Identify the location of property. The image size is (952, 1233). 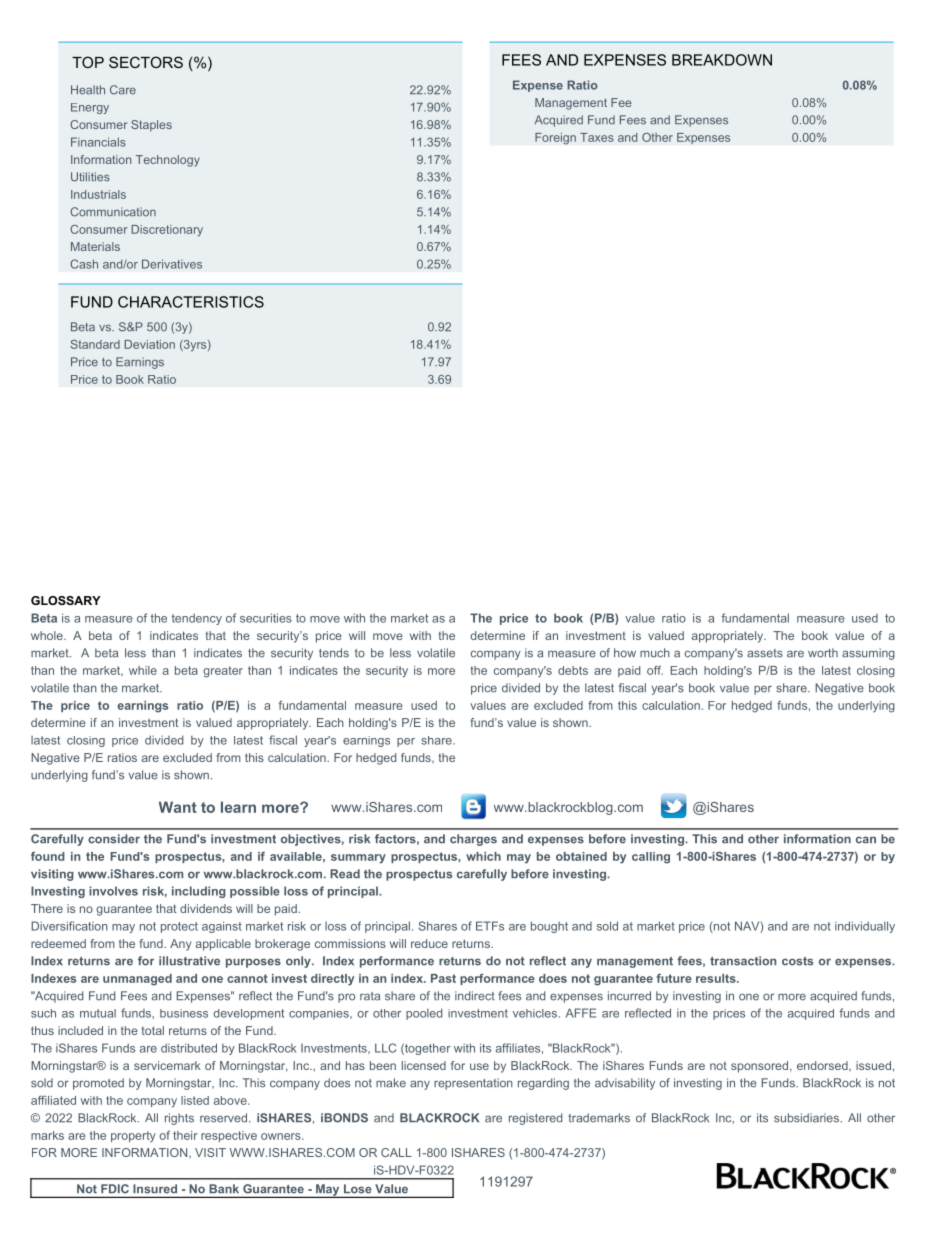
(133, 1136).
